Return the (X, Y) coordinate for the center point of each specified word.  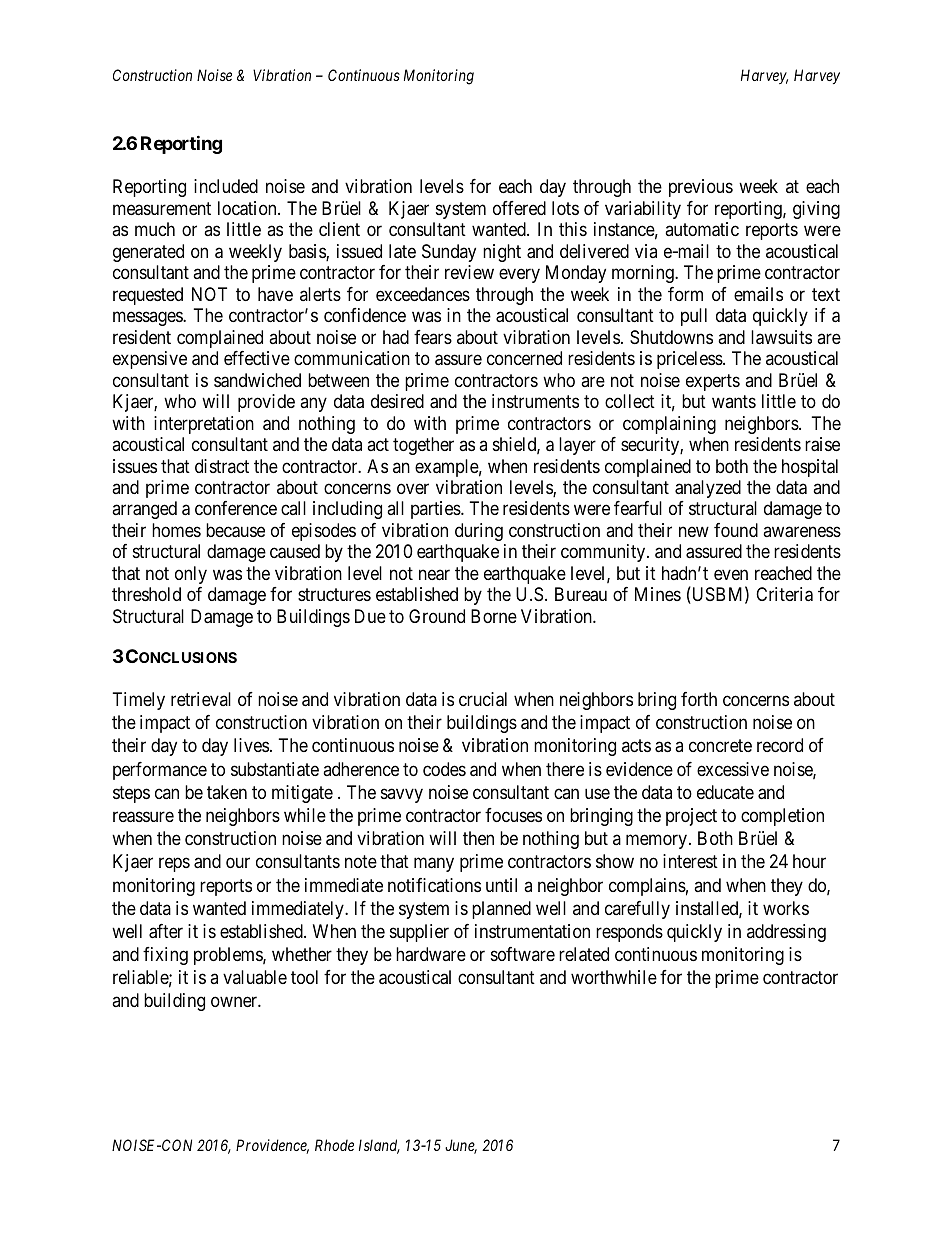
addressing (786, 933)
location (248, 208)
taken (227, 792)
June (461, 1146)
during (479, 532)
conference (236, 508)
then (478, 838)
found (736, 530)
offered (519, 208)
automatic (702, 229)
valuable (255, 977)
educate (725, 792)
